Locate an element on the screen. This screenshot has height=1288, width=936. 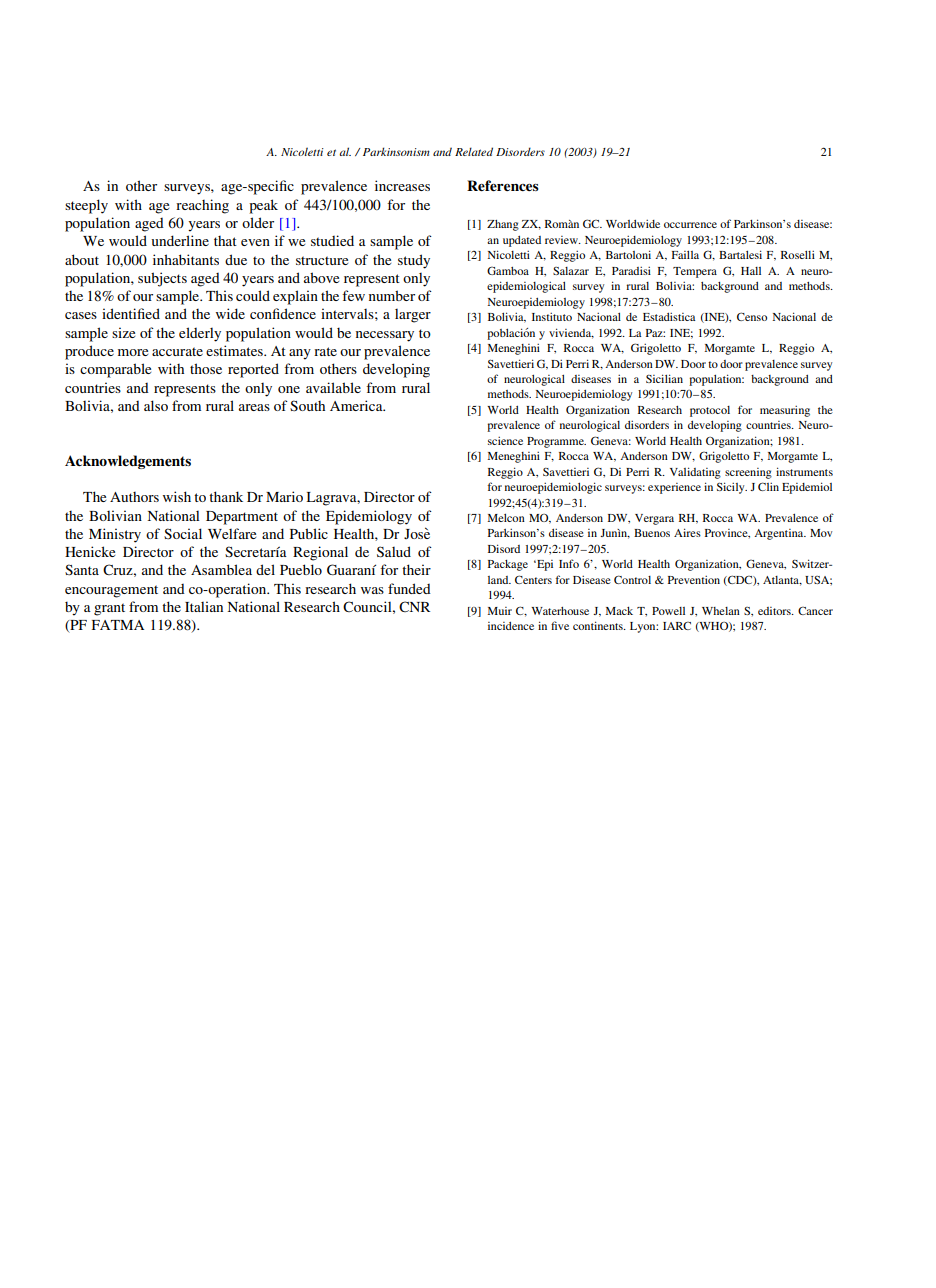
Italian is located at coordinates (204, 606).
